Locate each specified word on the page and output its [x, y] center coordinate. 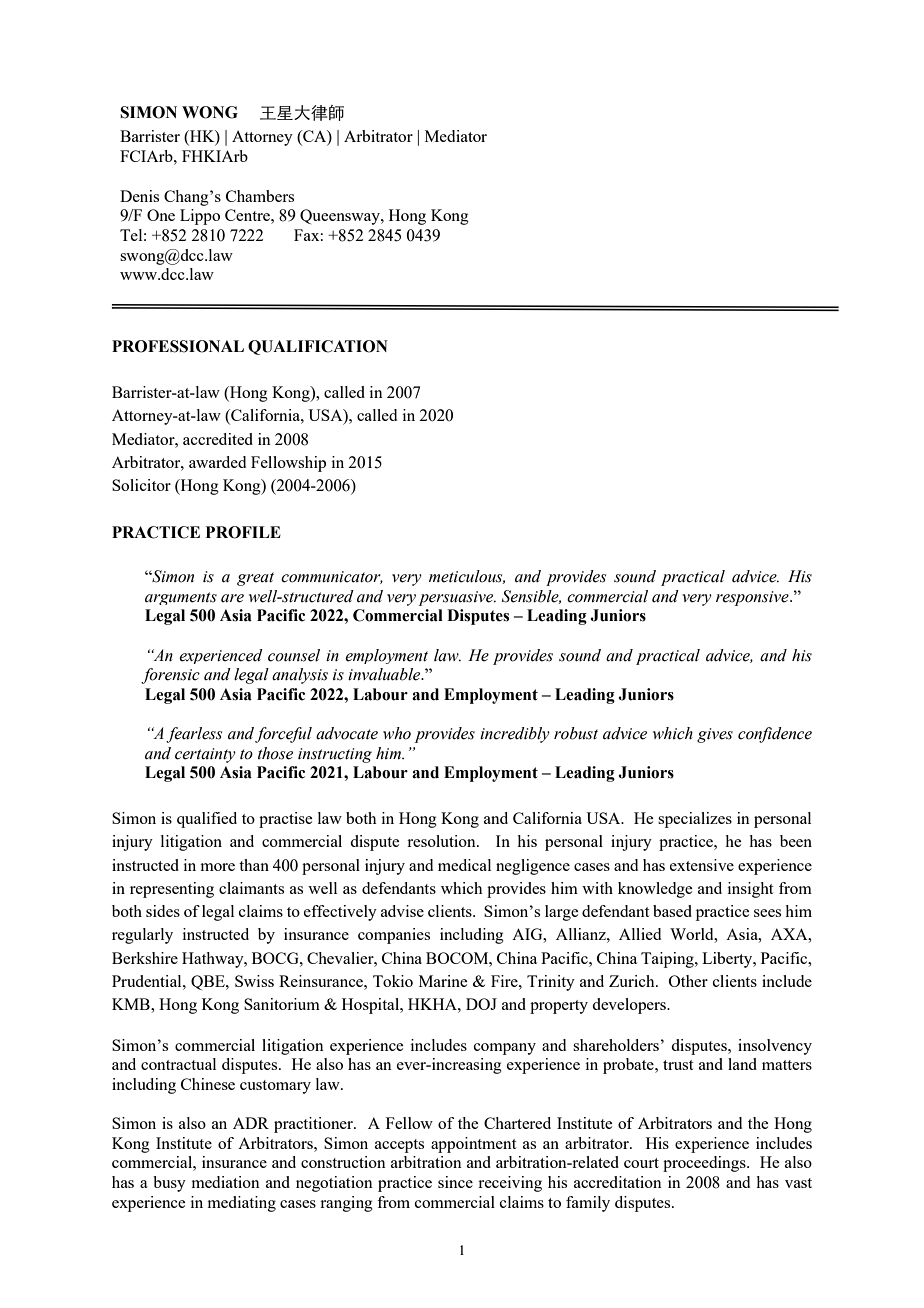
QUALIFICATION [318, 347]
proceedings [705, 1164]
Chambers [260, 196]
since [455, 1182]
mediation [226, 1182]
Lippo [200, 217]
